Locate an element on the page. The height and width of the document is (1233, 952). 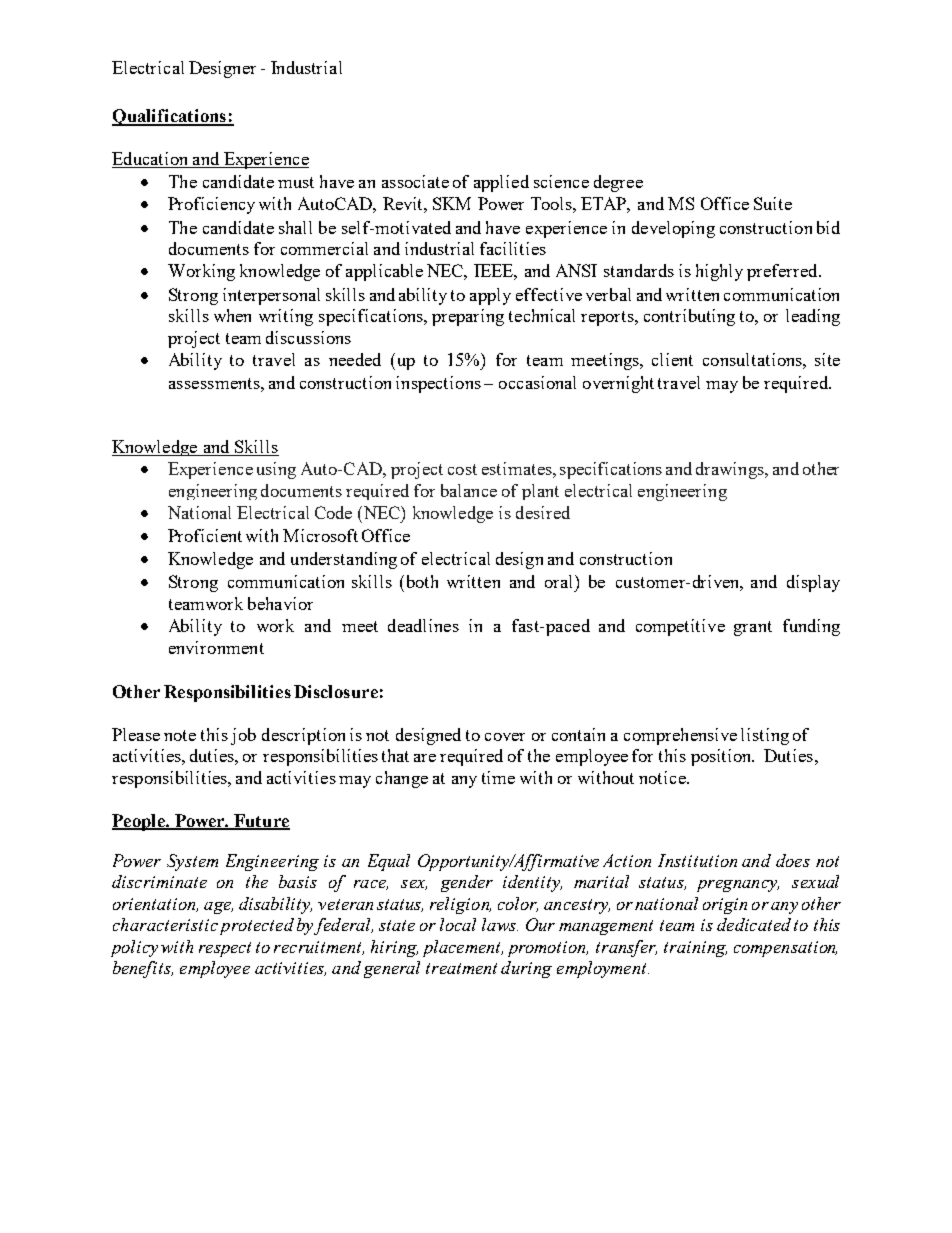
dedicated is located at coordinates (754, 924).
